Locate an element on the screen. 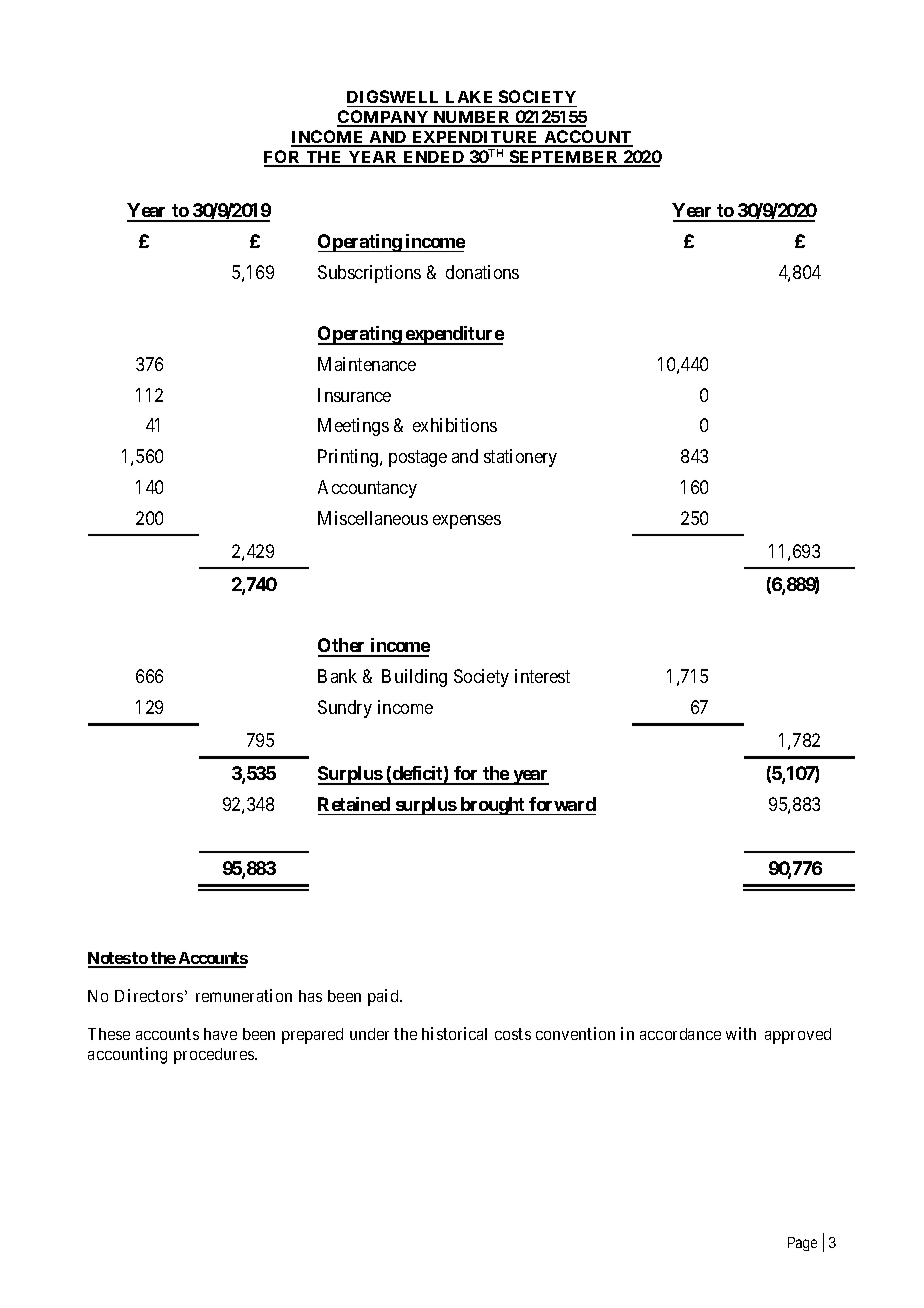  Printing is located at coordinates (349, 458).
